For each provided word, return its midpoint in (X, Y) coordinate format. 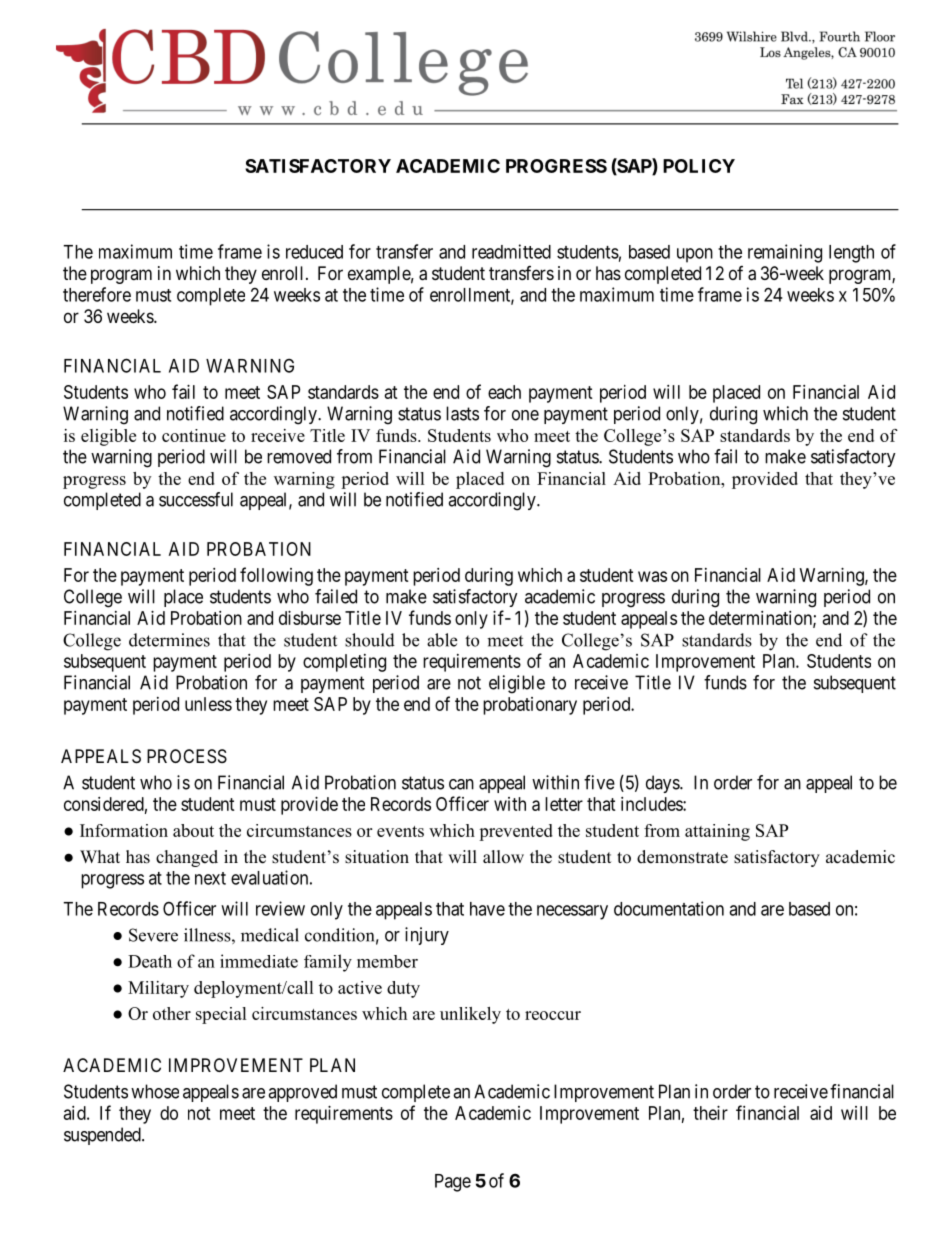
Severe (153, 935)
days (663, 784)
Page (453, 1183)
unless (208, 704)
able (442, 640)
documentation (669, 908)
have (487, 909)
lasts (462, 413)
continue (194, 435)
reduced (314, 252)
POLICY (699, 166)
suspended (103, 1136)
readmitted (511, 251)
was (652, 576)
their (710, 1113)
